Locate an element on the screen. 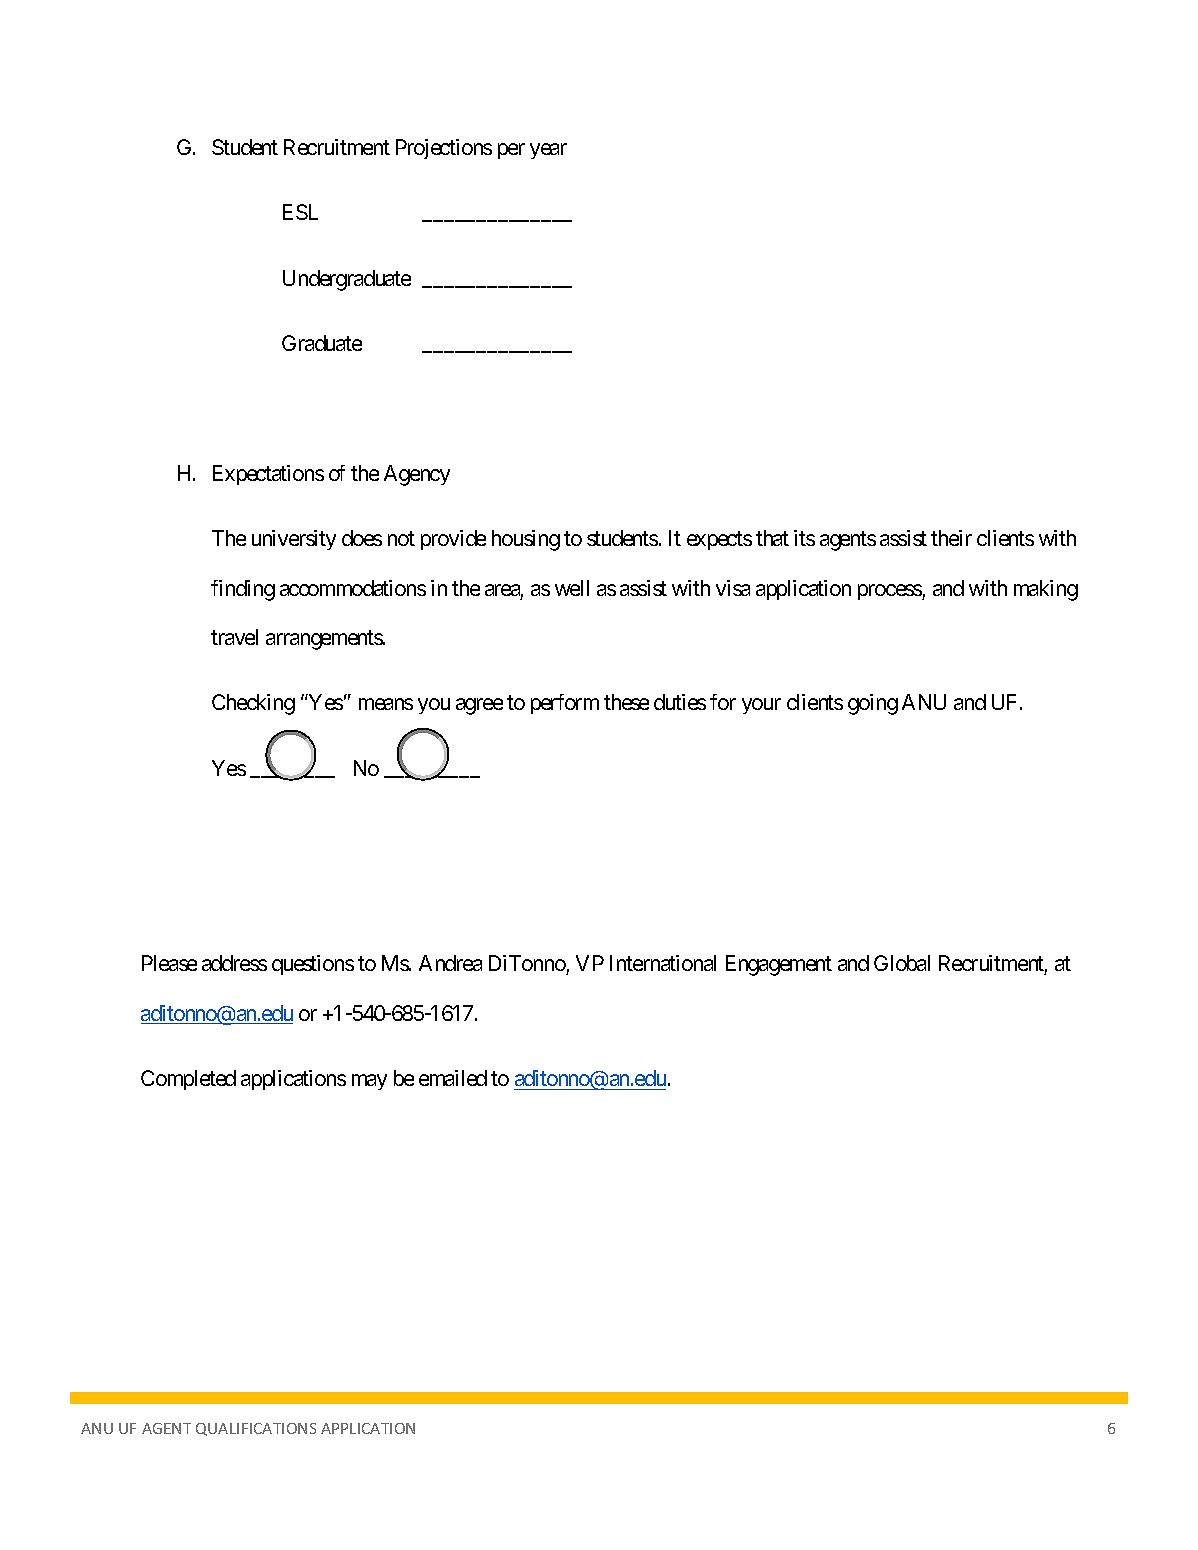 This screenshot has height=1550, width=1198. Global is located at coordinates (902, 963).
